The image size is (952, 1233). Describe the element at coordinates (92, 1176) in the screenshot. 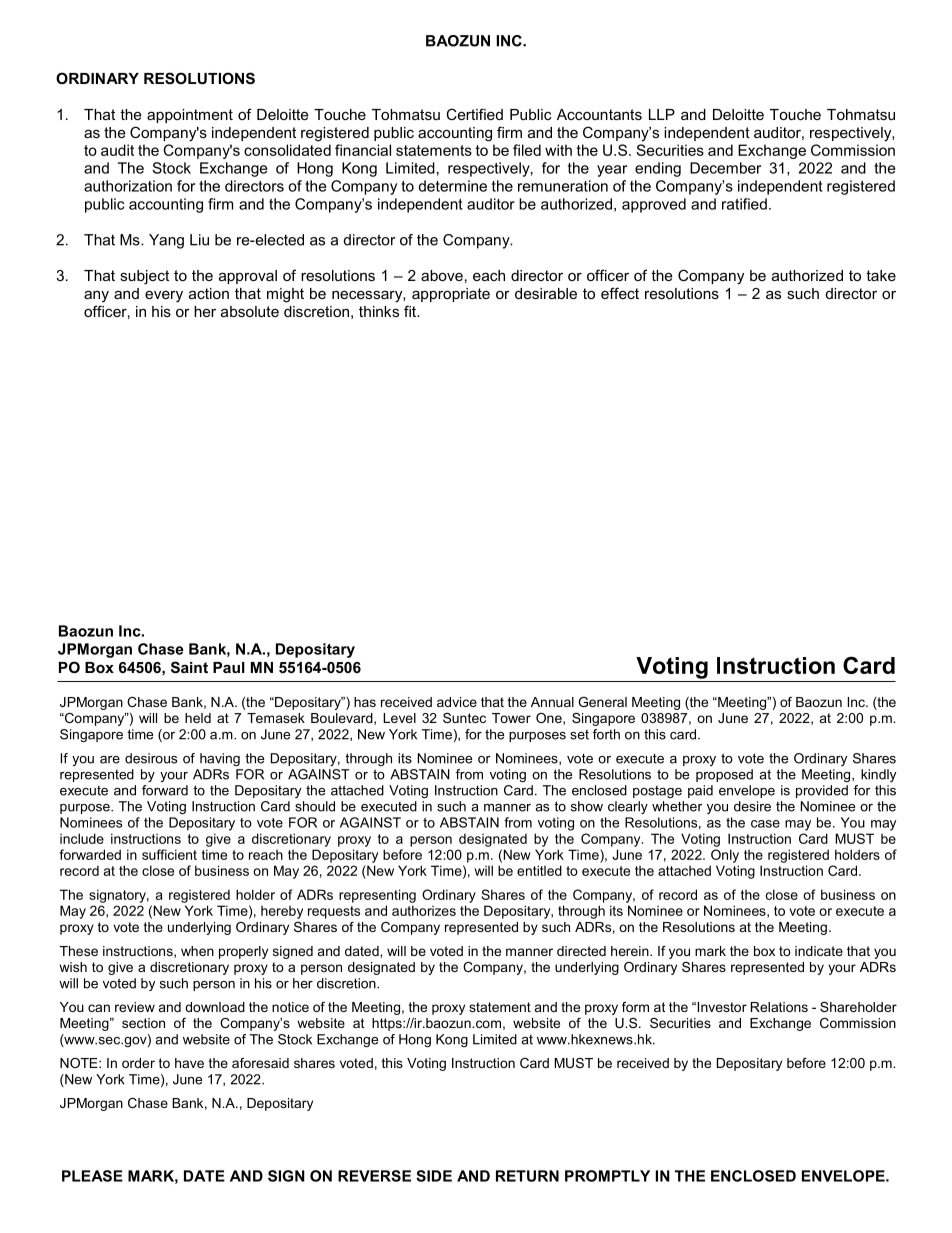

I see `PLEASE` at that location.
